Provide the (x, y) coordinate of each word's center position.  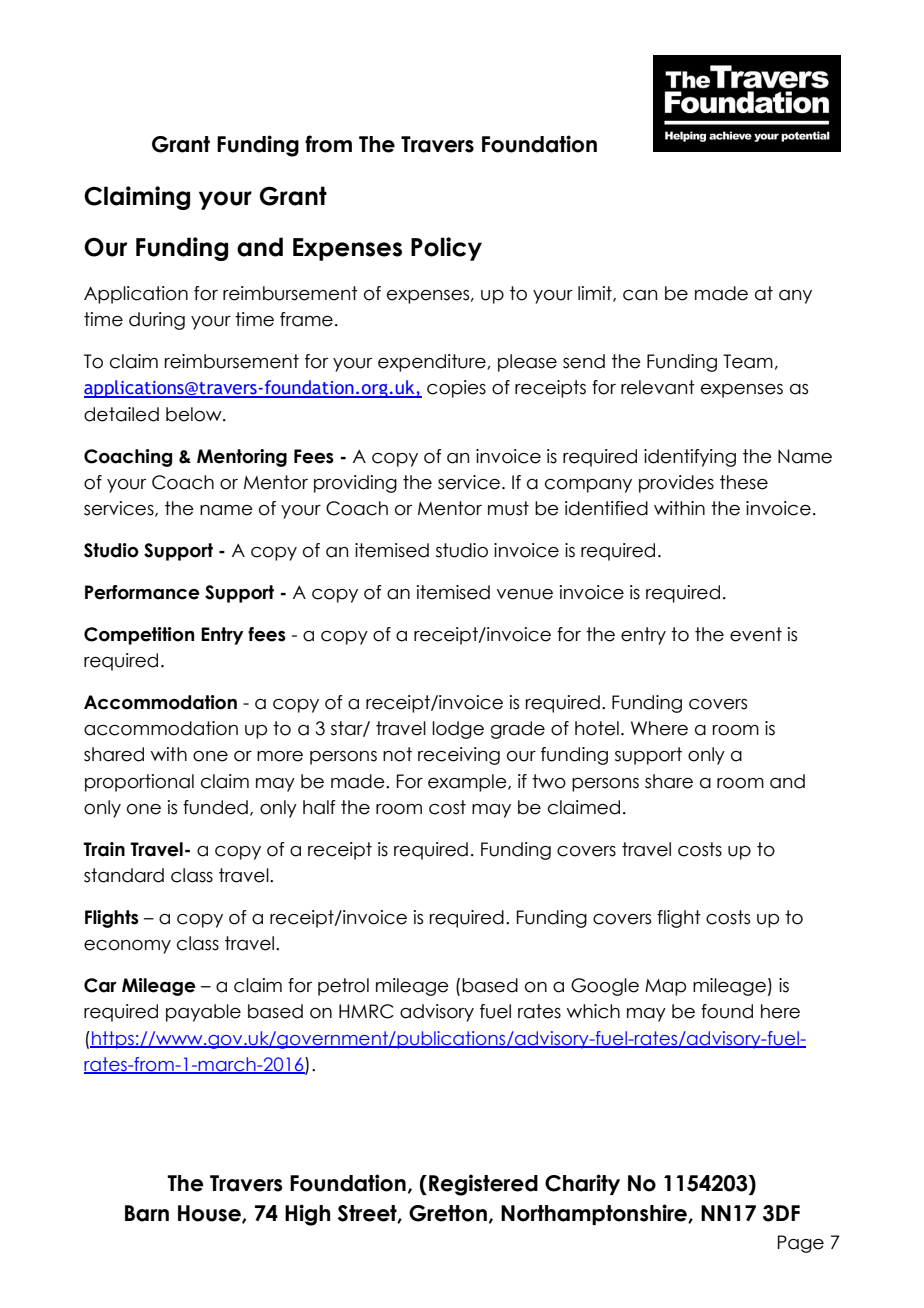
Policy (446, 249)
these (744, 482)
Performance (142, 592)
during (157, 321)
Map (665, 987)
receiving (459, 756)
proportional (139, 783)
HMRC (366, 1011)
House (210, 1214)
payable (203, 1013)
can (640, 295)
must (508, 508)
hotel (597, 728)
